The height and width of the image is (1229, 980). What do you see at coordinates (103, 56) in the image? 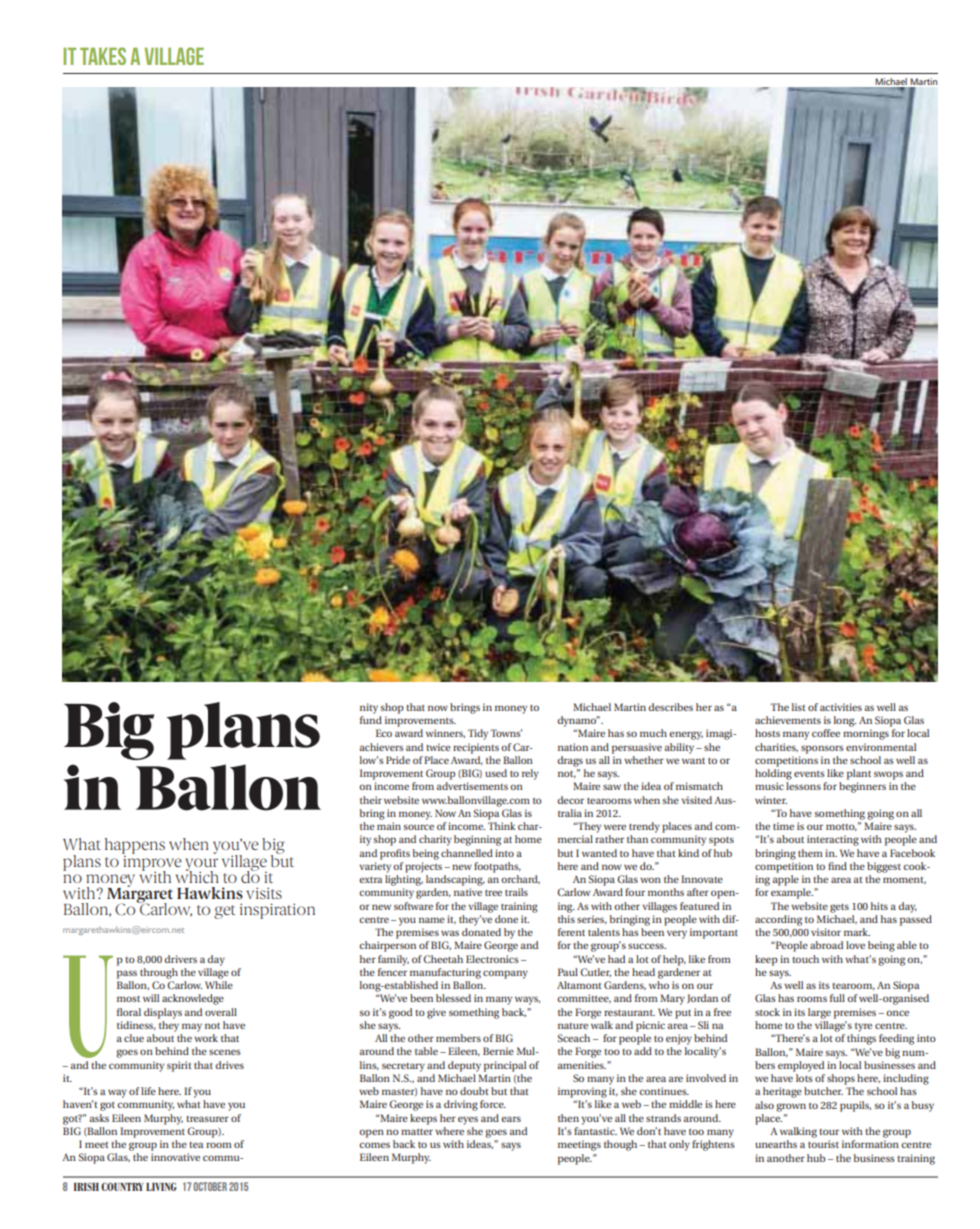
I see `TAKES` at bounding box center [103, 56].
